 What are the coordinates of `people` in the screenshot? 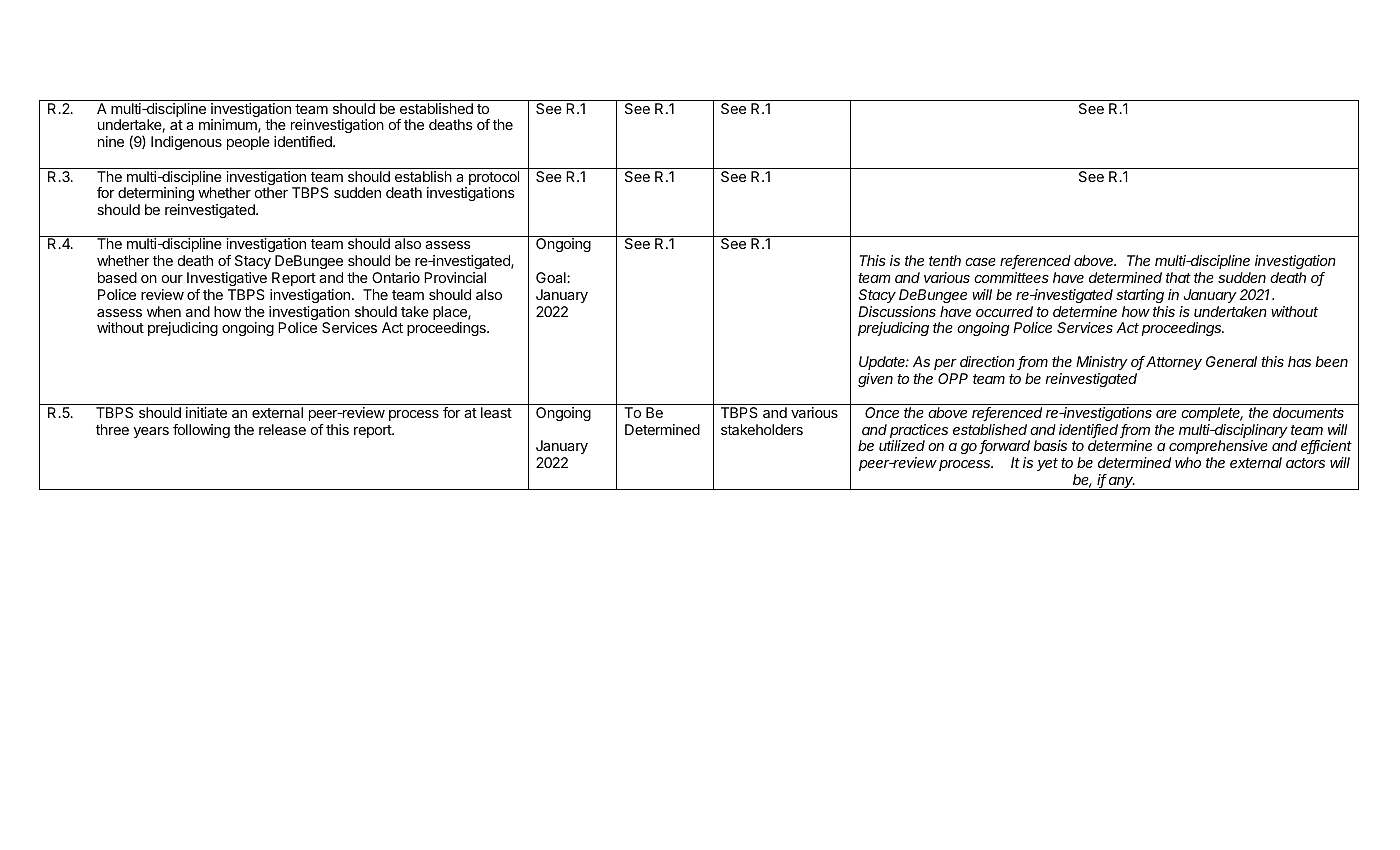 It's located at (248, 143).
